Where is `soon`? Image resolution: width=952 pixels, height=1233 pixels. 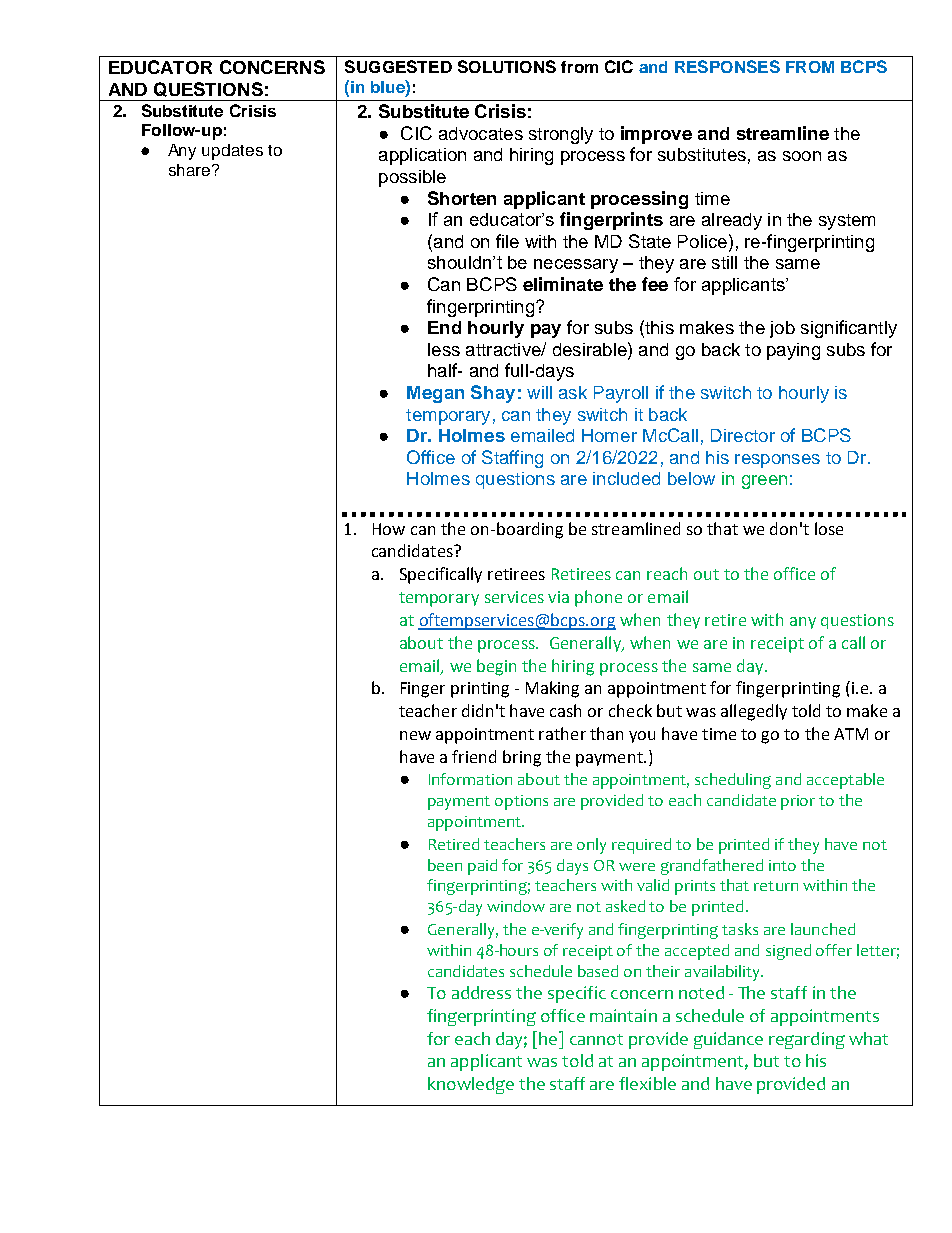
soon is located at coordinates (802, 156).
